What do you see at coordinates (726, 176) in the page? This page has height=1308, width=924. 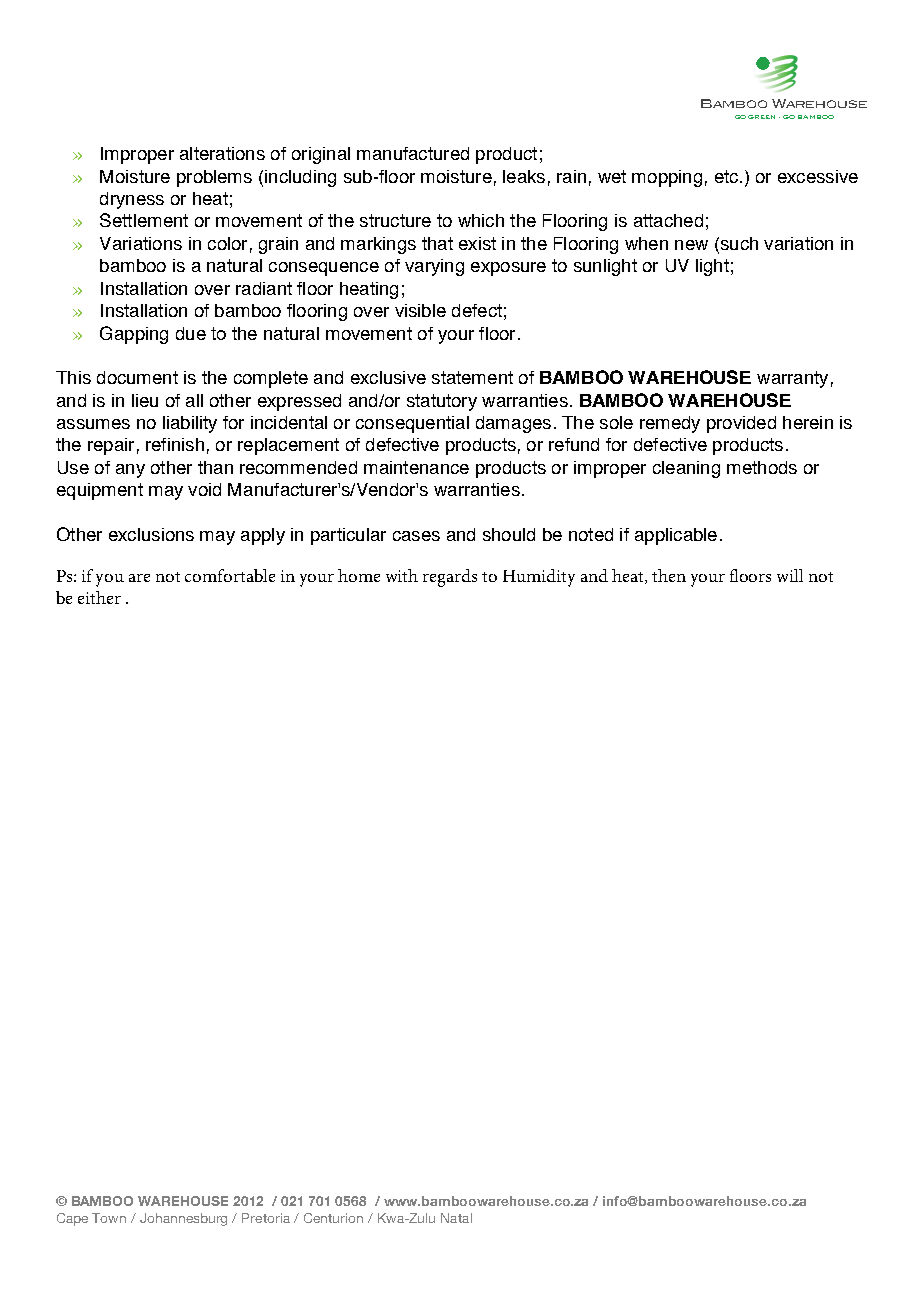 I see `etc` at bounding box center [726, 176].
